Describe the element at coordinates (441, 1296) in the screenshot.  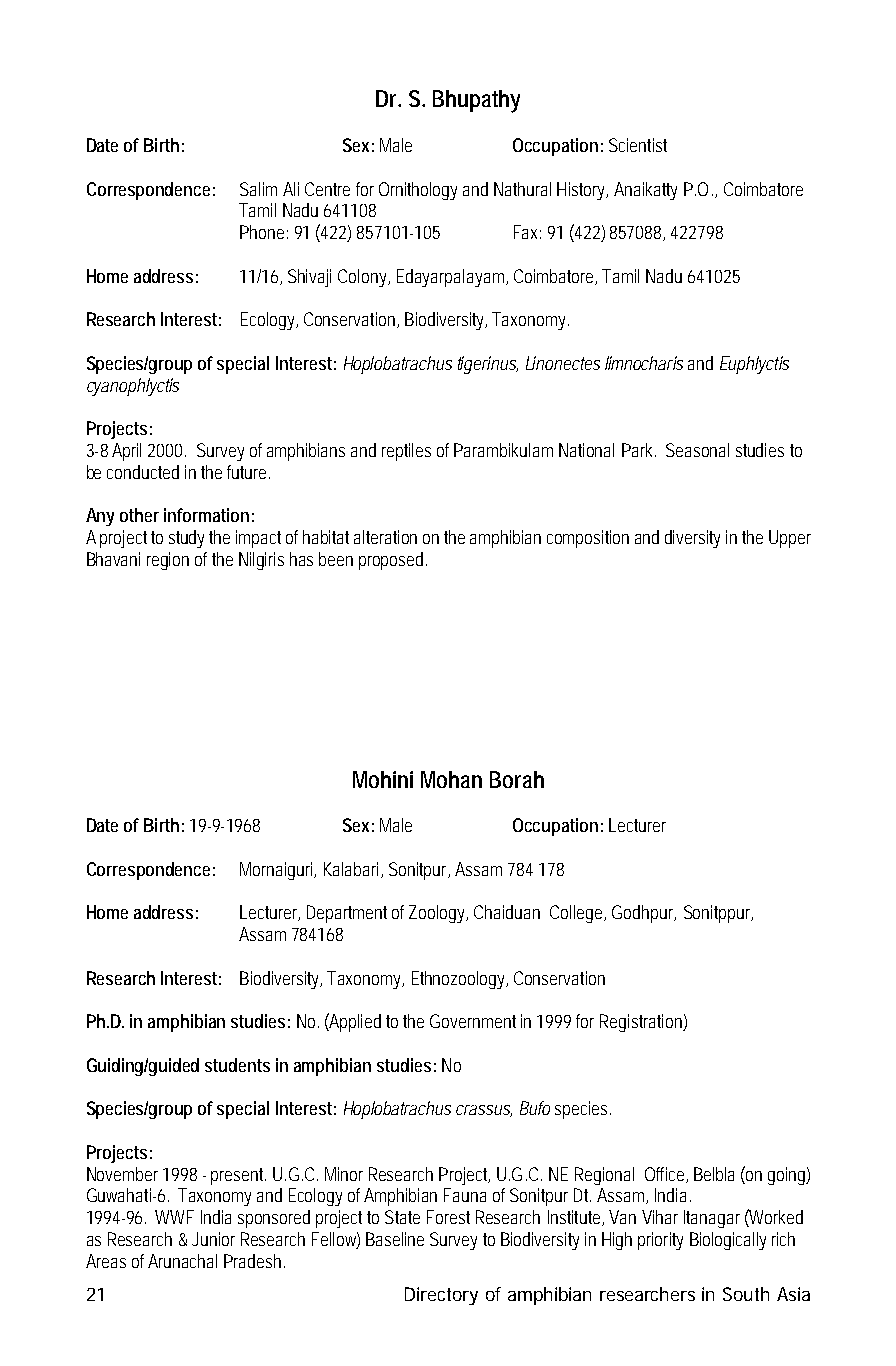
I see `Directory` at that location.
